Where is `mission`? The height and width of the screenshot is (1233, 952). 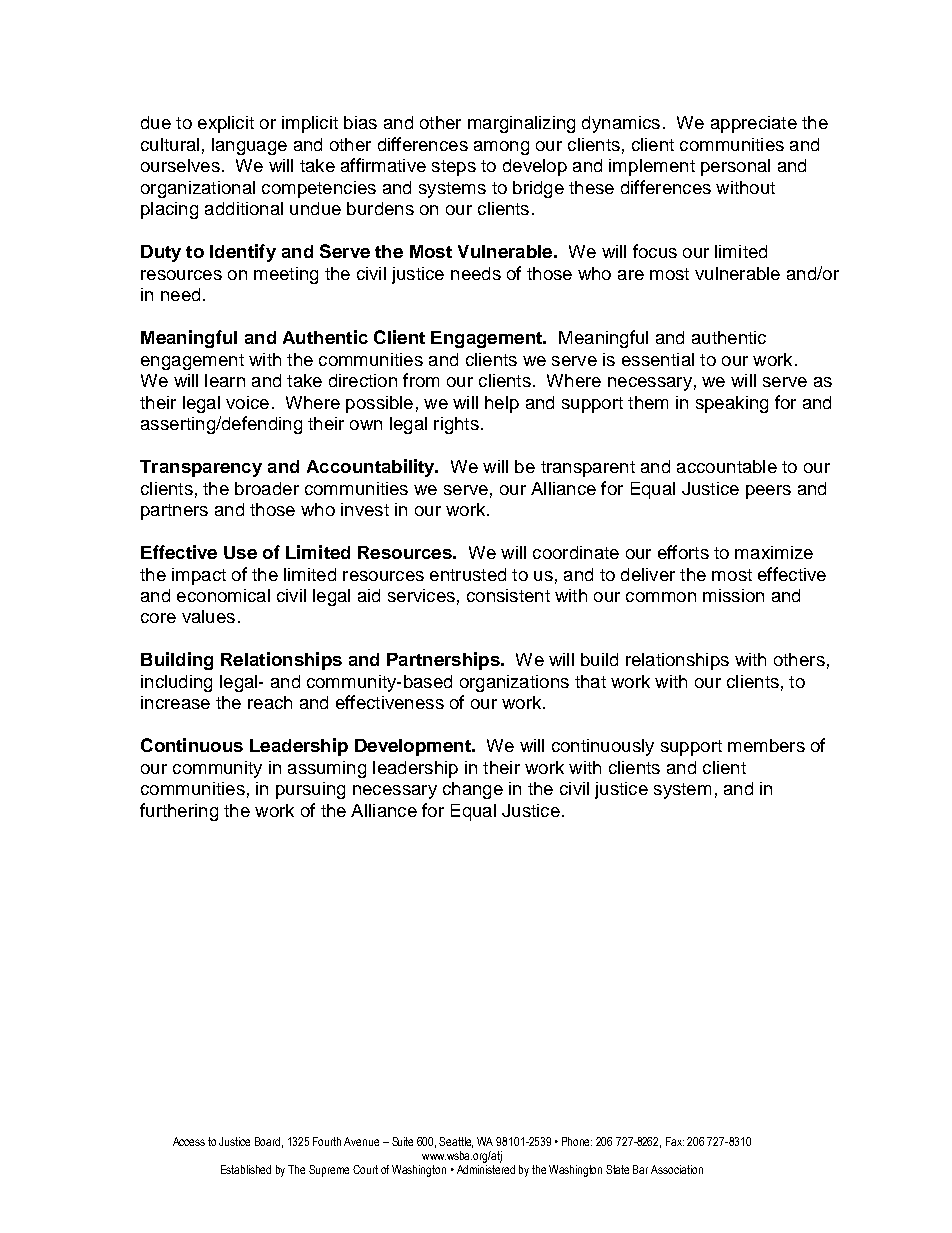 mission is located at coordinates (733, 595).
